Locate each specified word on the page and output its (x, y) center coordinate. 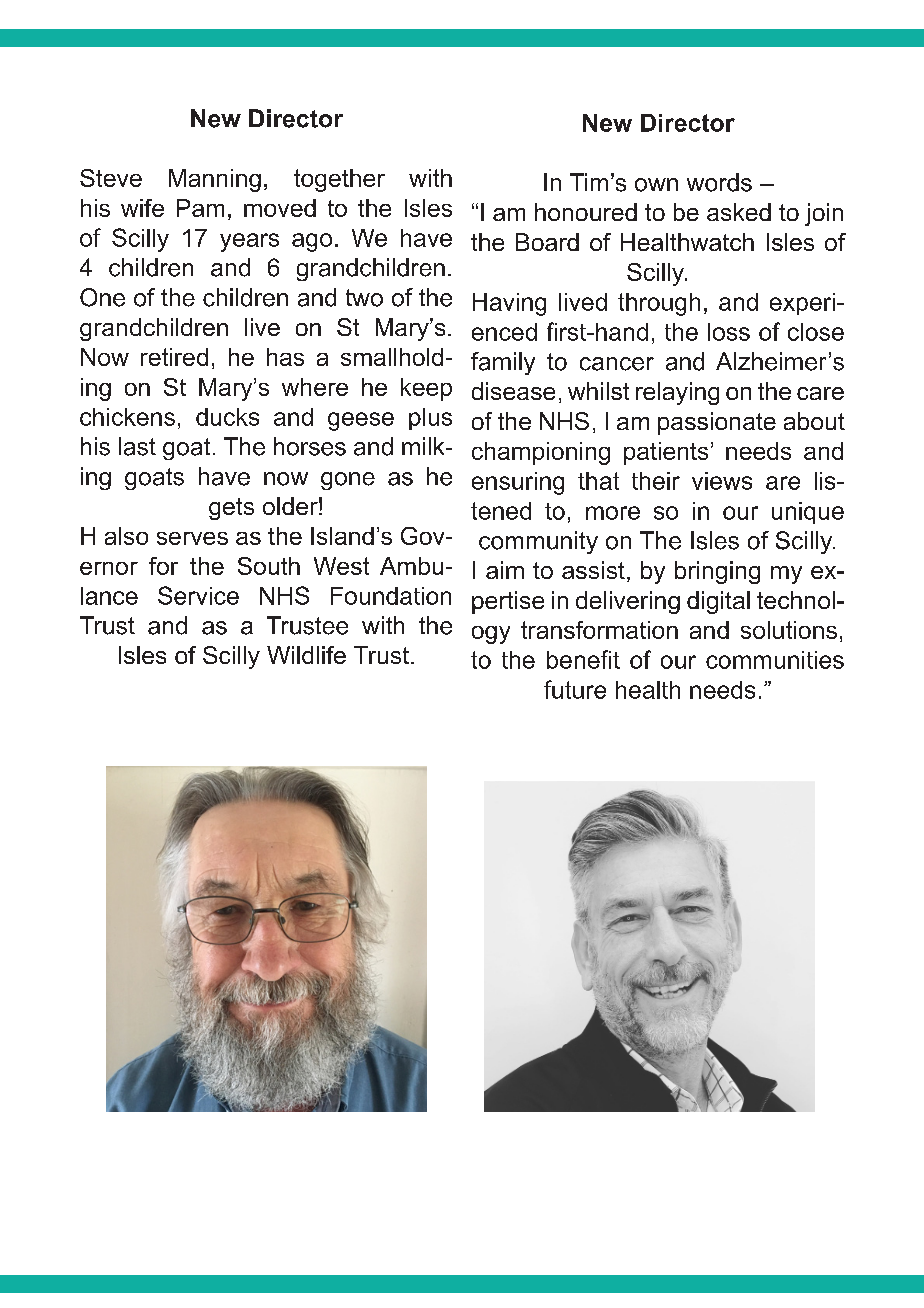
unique (808, 513)
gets (231, 509)
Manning (215, 180)
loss (729, 332)
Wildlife (306, 655)
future (575, 689)
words (719, 182)
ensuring (518, 483)
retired (174, 357)
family (503, 363)
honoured (586, 212)
